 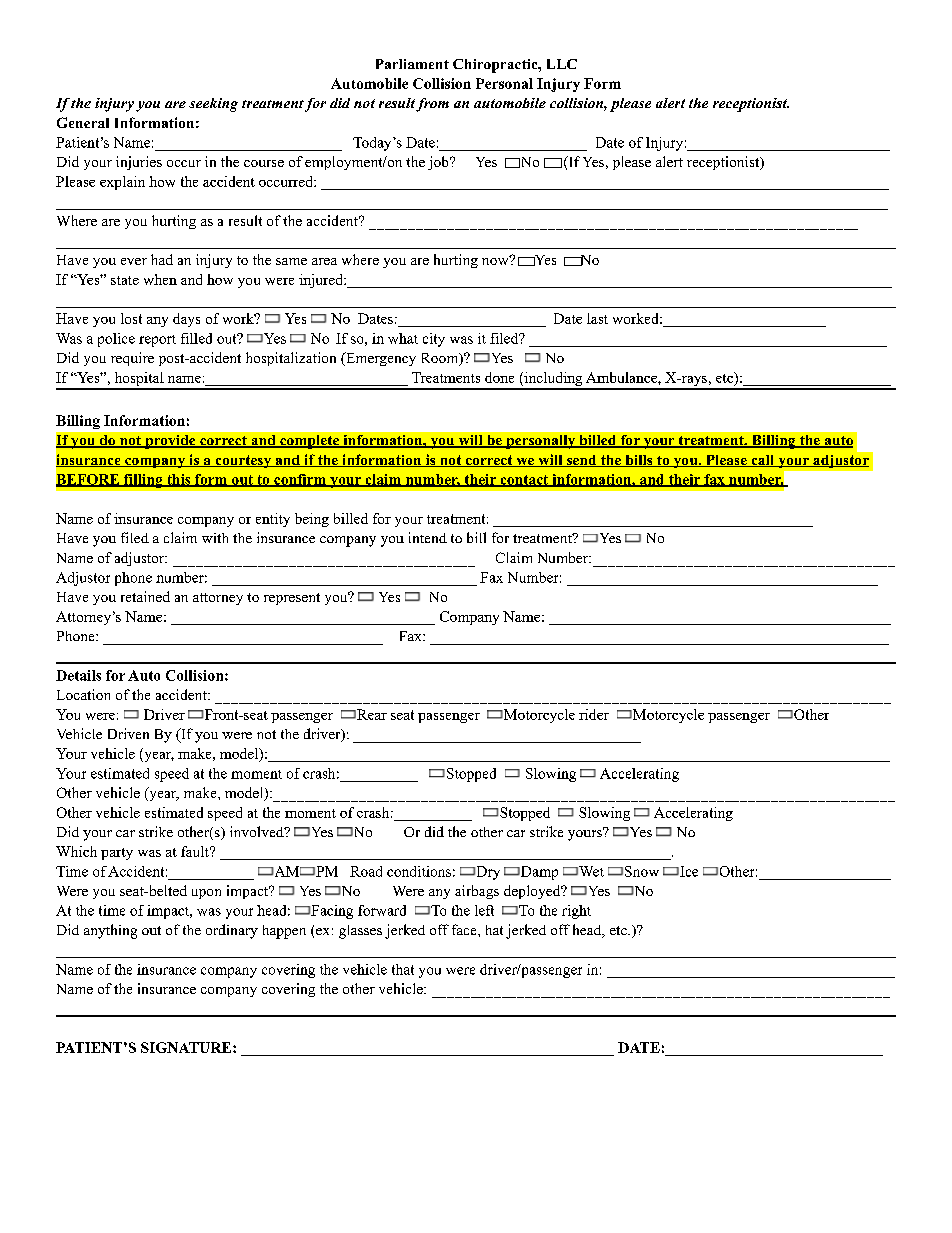 I want to click on SIGNATURE, so click(x=187, y=1047).
